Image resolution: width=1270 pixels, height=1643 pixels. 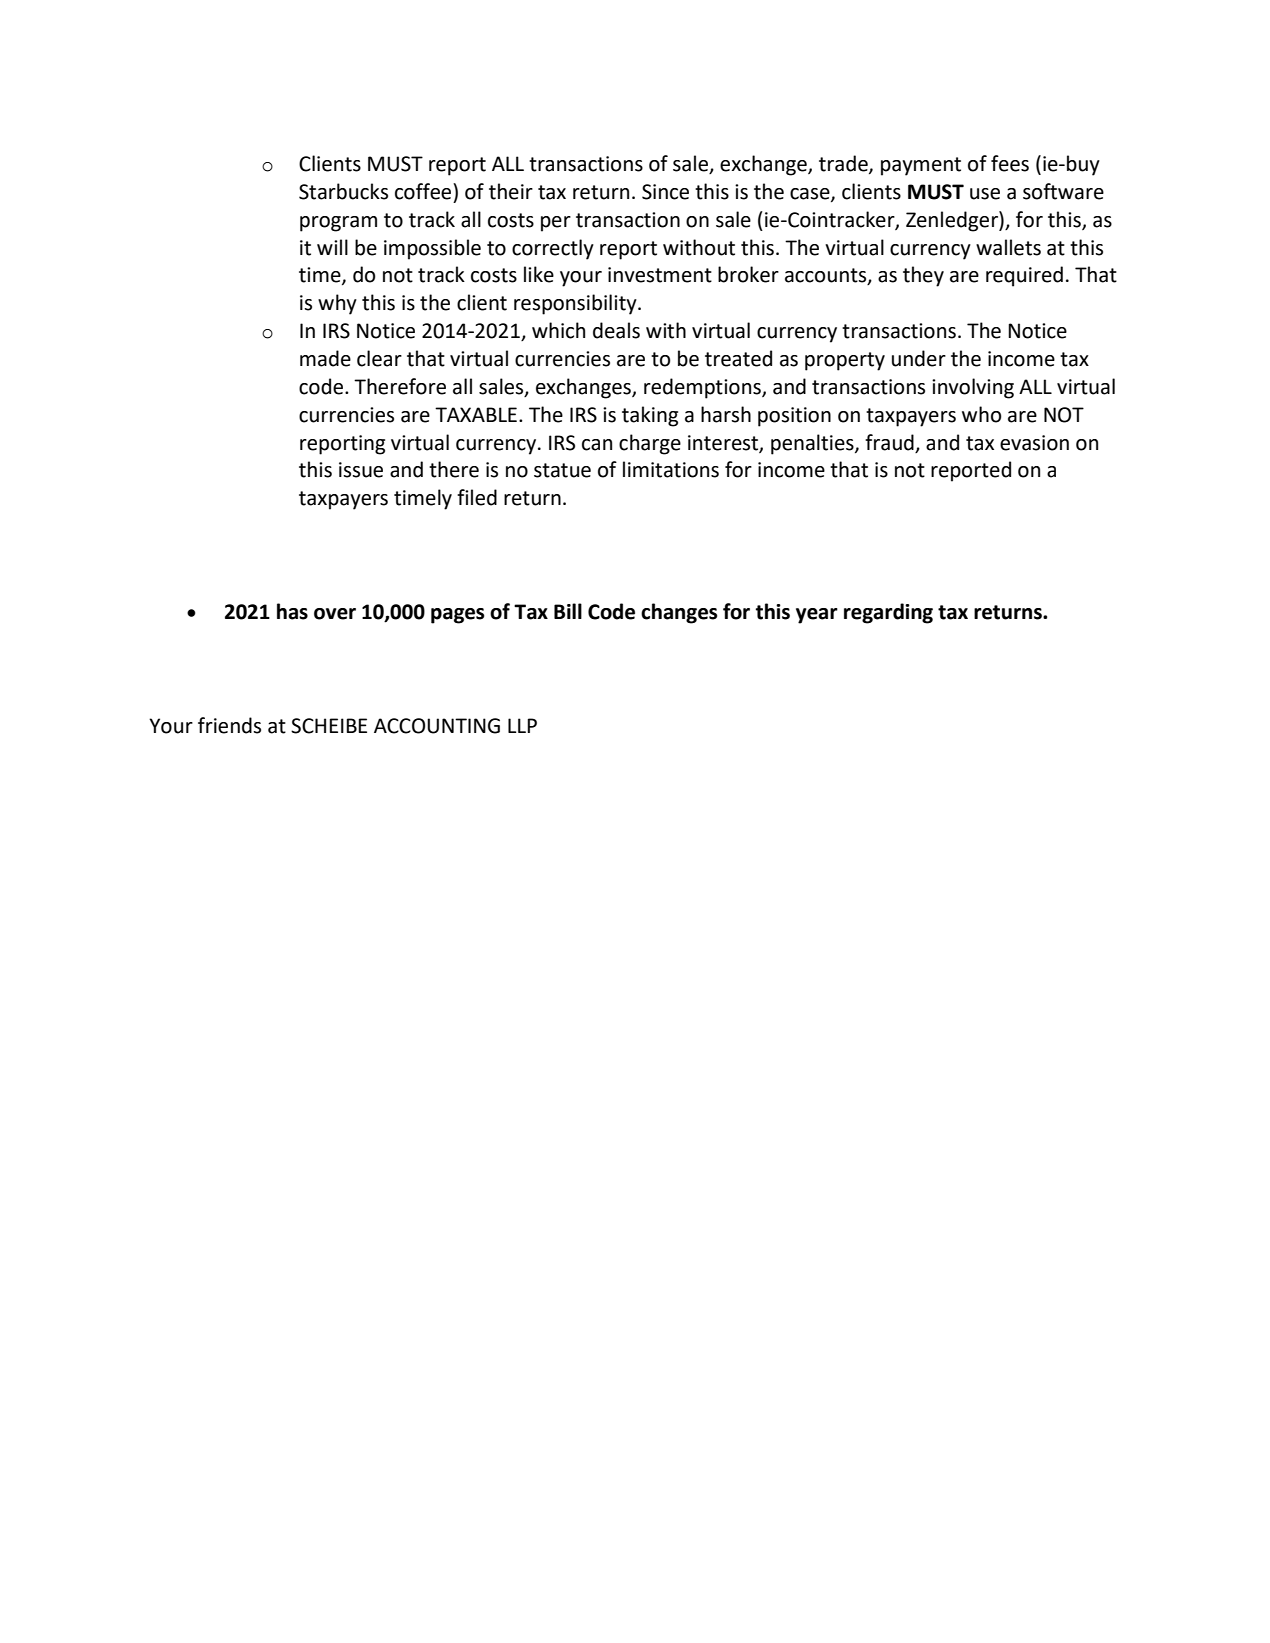 I want to click on friends, so click(x=229, y=725).
